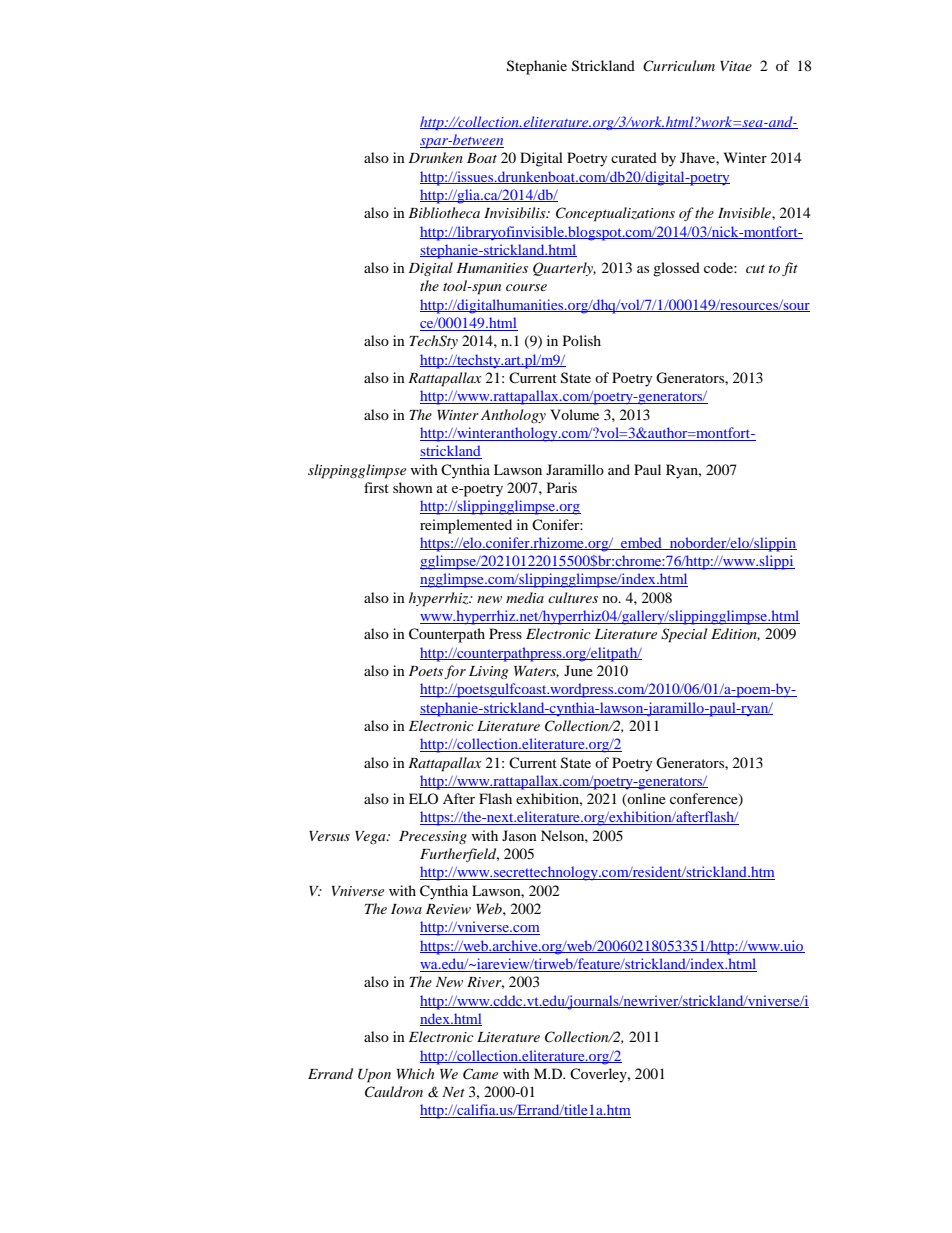  Describe the element at coordinates (374, 1076) in the image. I see `Upon` at that location.
